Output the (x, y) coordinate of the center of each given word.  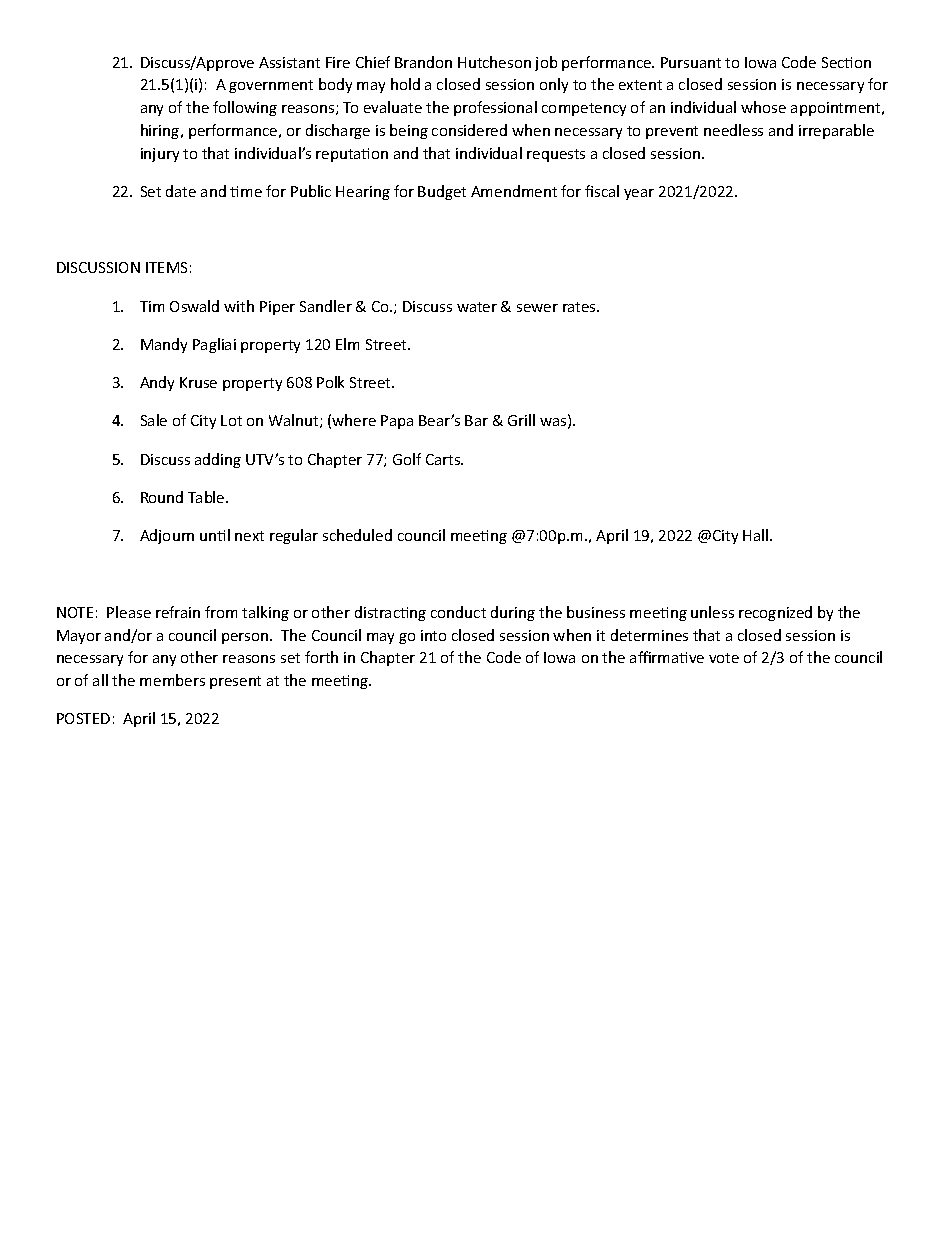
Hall (757, 535)
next (249, 536)
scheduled (357, 535)
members (172, 680)
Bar (476, 420)
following (245, 108)
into (433, 635)
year (639, 194)
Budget (442, 192)
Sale (154, 420)
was (554, 423)
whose (763, 107)
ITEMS (166, 267)
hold (405, 84)
